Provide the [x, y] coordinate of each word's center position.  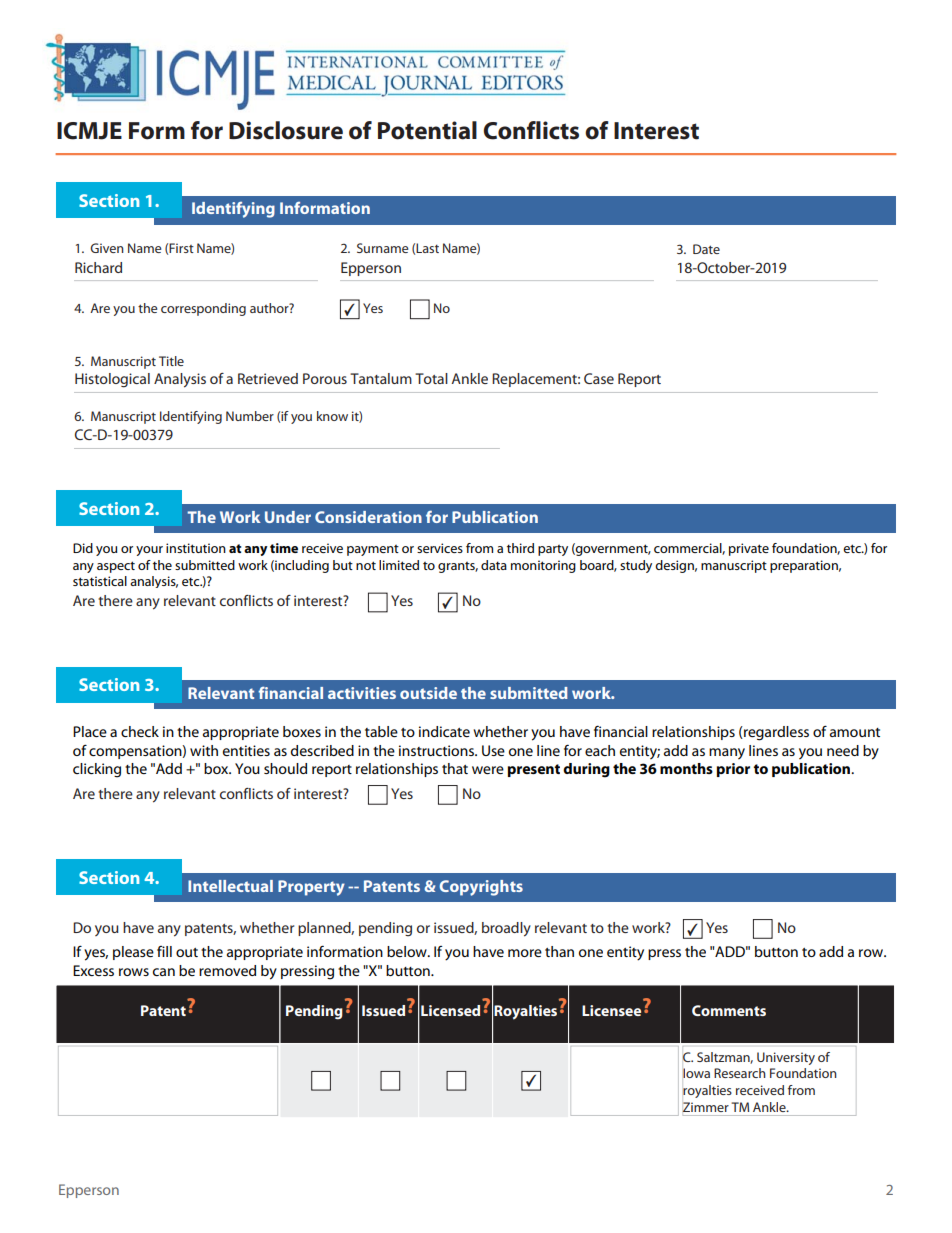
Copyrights [481, 888]
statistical [100, 581]
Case [599, 378]
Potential [427, 130]
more [525, 953]
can [164, 972]
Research [740, 1073]
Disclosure [286, 130]
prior [733, 770]
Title [171, 361]
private [749, 549]
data [494, 565]
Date [706, 249]
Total [431, 378]
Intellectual [230, 886]
